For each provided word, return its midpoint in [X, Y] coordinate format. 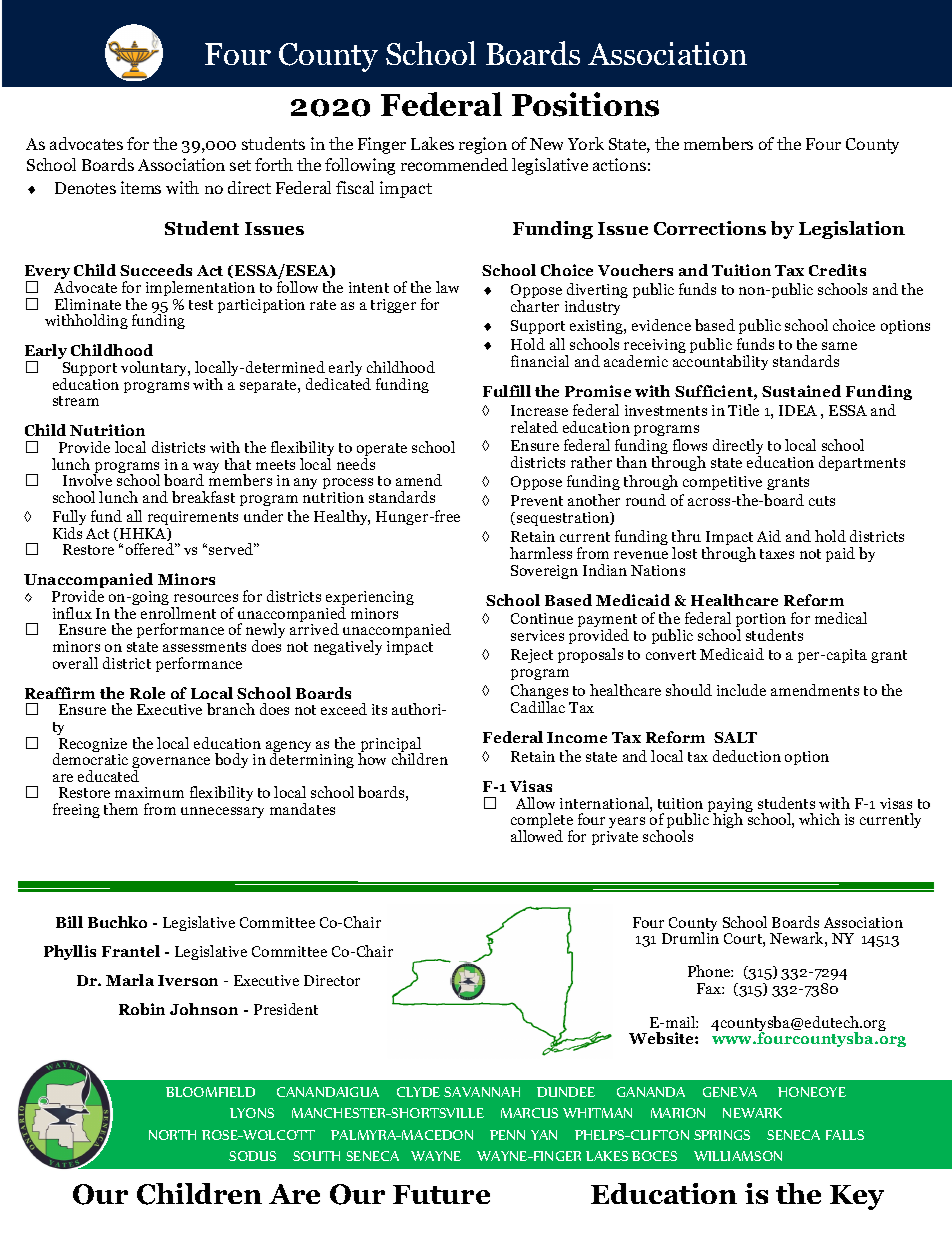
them [121, 809]
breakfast [203, 497]
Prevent [537, 500]
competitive [722, 483]
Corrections [710, 228]
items [141, 187]
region [483, 145]
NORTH [172, 1135]
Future [441, 1194]
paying [730, 806]
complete [542, 822]
